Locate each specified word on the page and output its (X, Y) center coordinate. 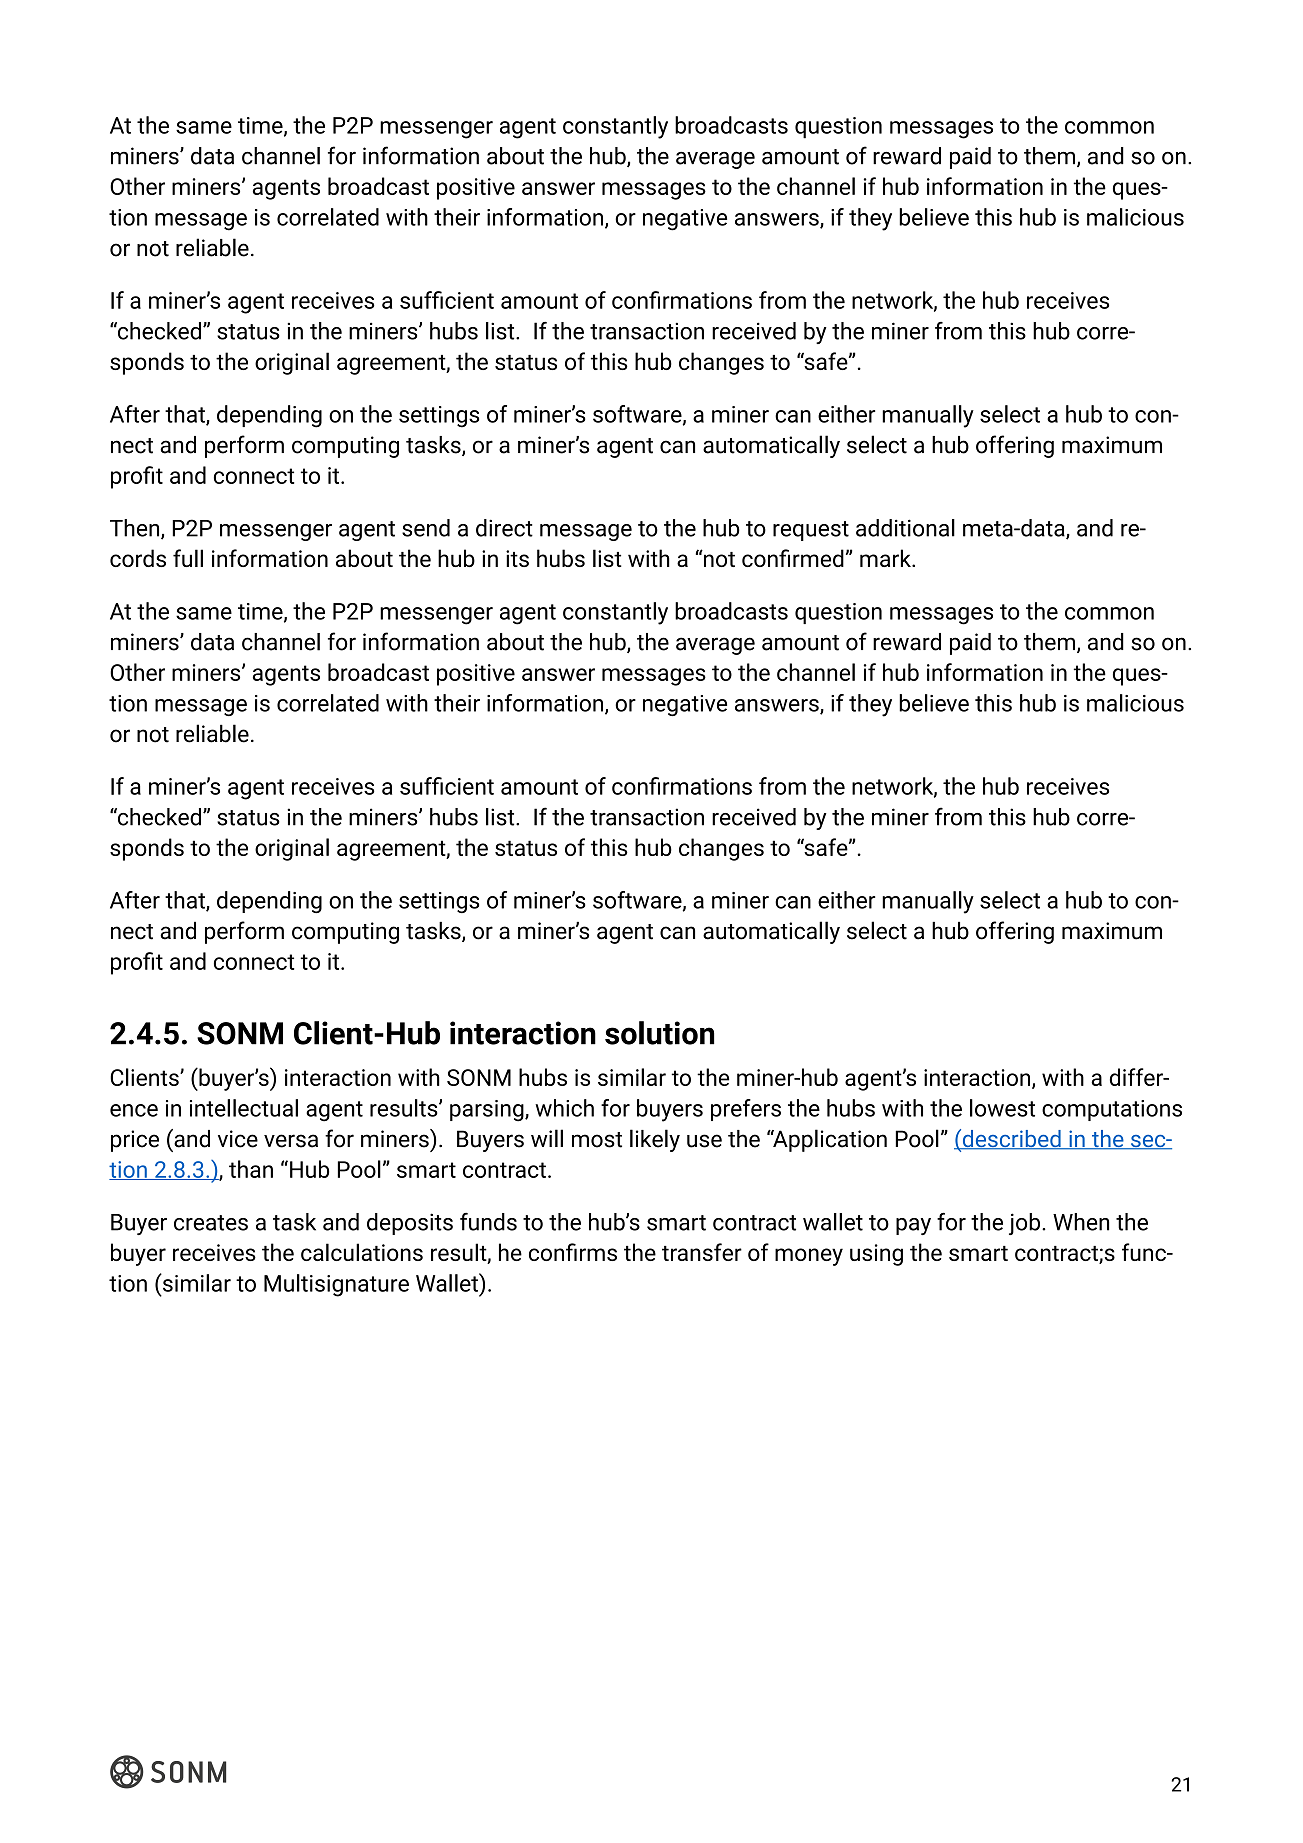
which (564, 1108)
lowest (1002, 1108)
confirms (573, 1252)
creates (211, 1223)
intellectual (244, 1108)
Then (136, 529)
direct (504, 528)
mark (886, 558)
